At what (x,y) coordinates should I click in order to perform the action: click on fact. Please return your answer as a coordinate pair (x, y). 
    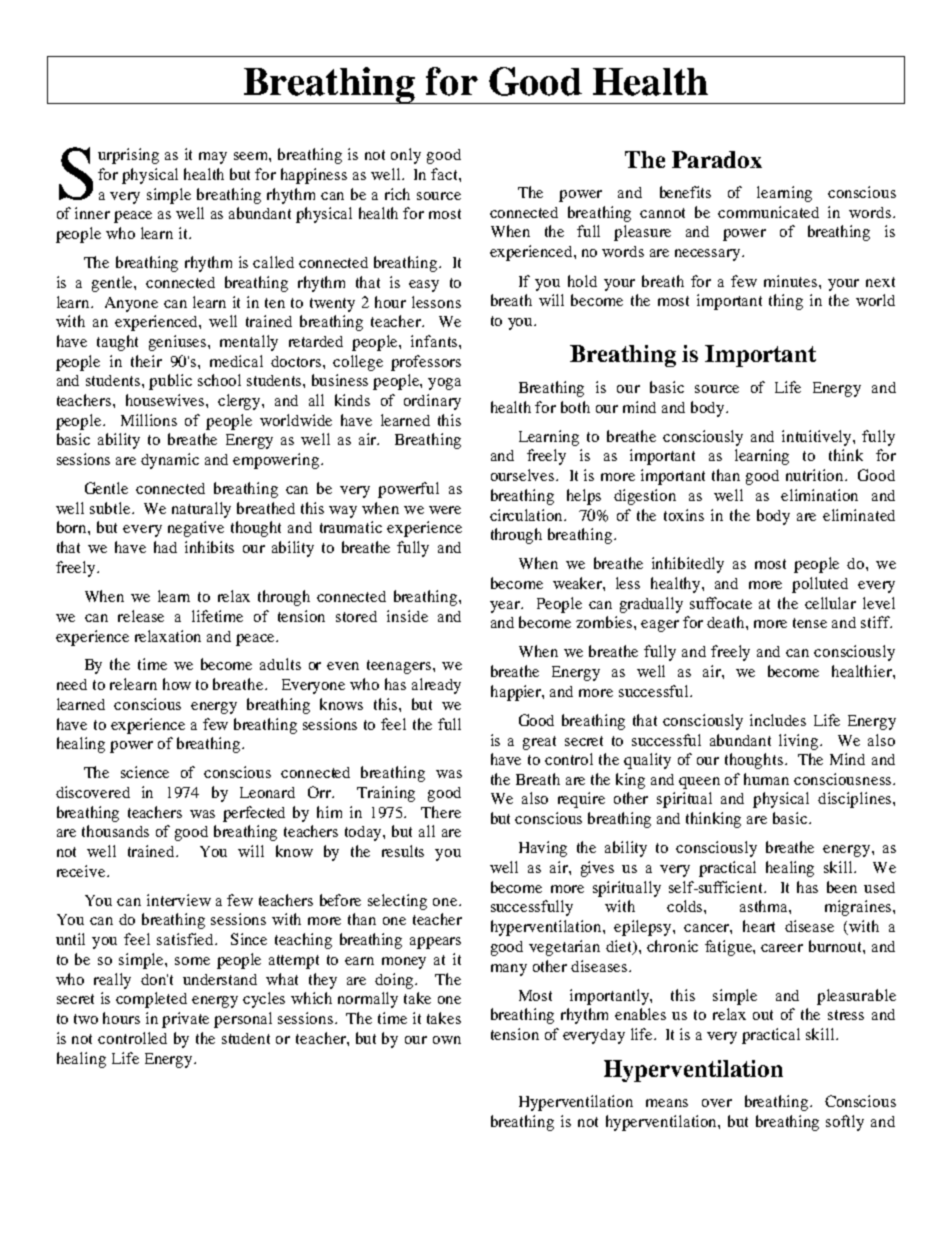
    Looking at the image, I should click on (445, 174).
